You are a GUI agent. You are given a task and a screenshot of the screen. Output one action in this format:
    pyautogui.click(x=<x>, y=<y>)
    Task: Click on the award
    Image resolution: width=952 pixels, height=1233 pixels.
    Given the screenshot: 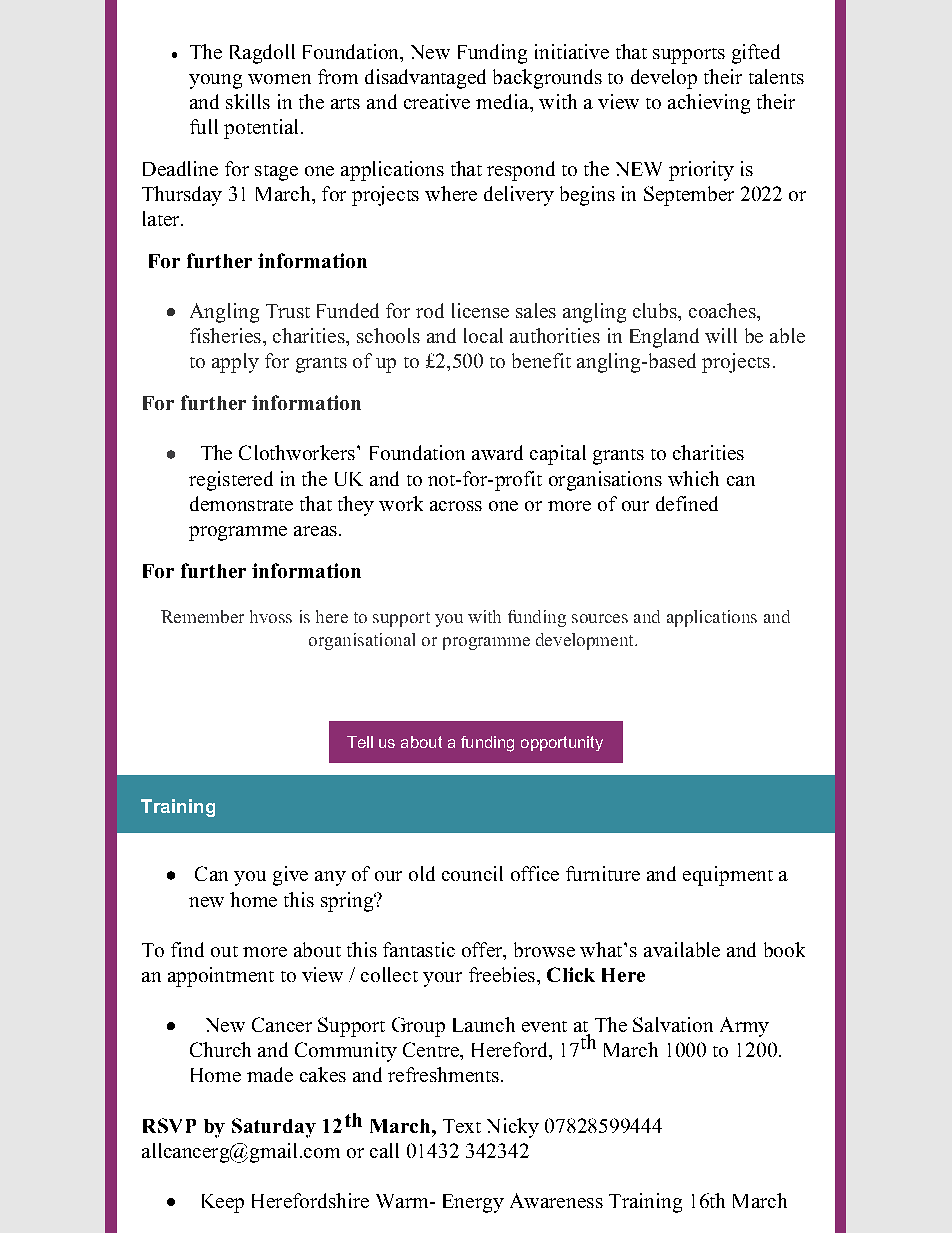 What is the action you would take?
    pyautogui.click(x=497, y=452)
